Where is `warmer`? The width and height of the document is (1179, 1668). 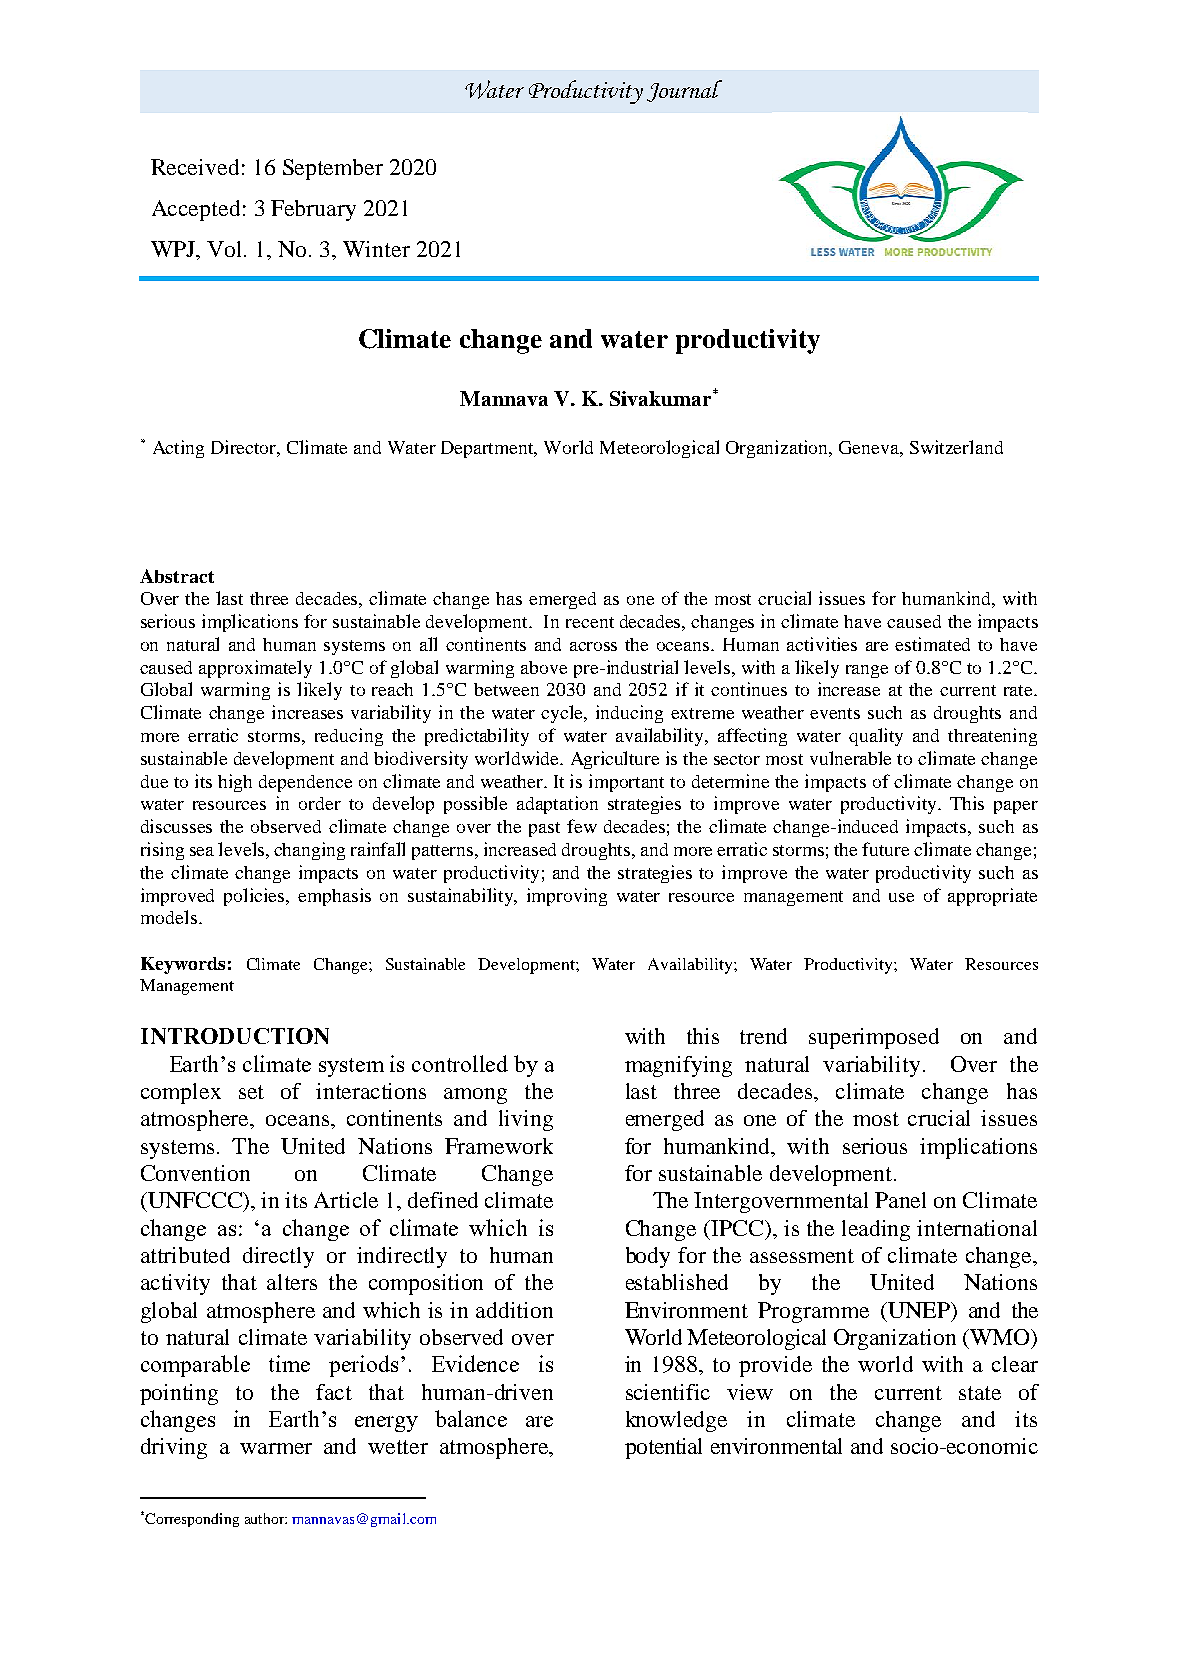
warmer is located at coordinates (276, 1448).
